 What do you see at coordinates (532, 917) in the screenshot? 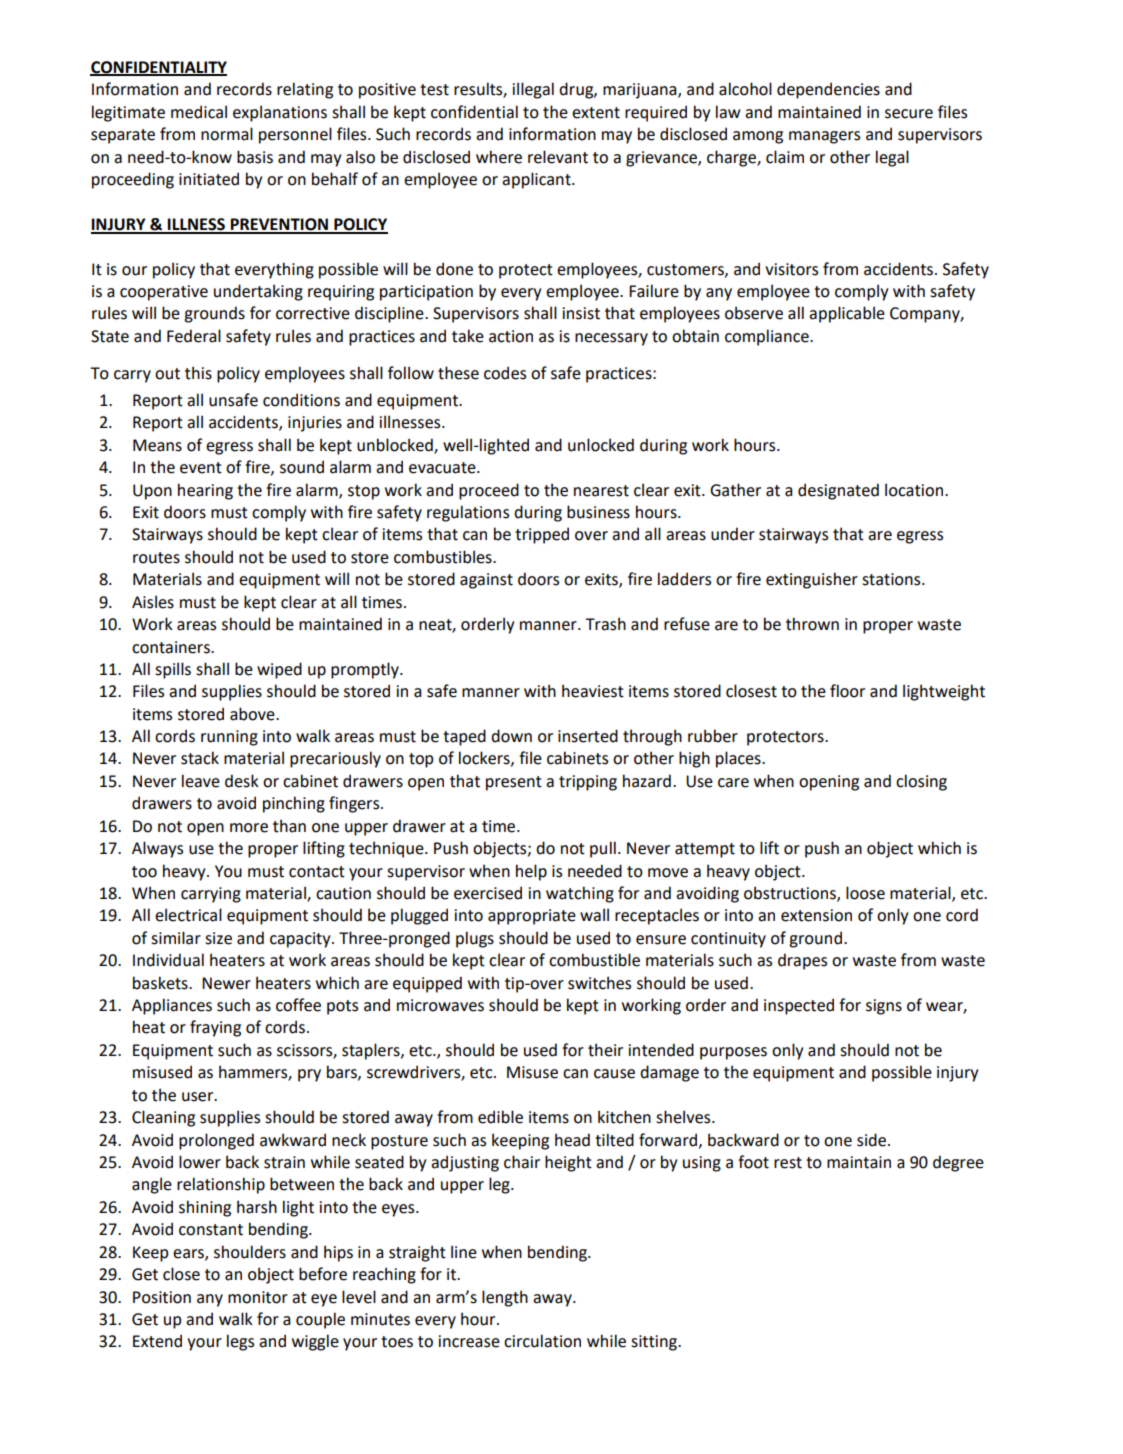
I see `appropriate` at bounding box center [532, 917].
